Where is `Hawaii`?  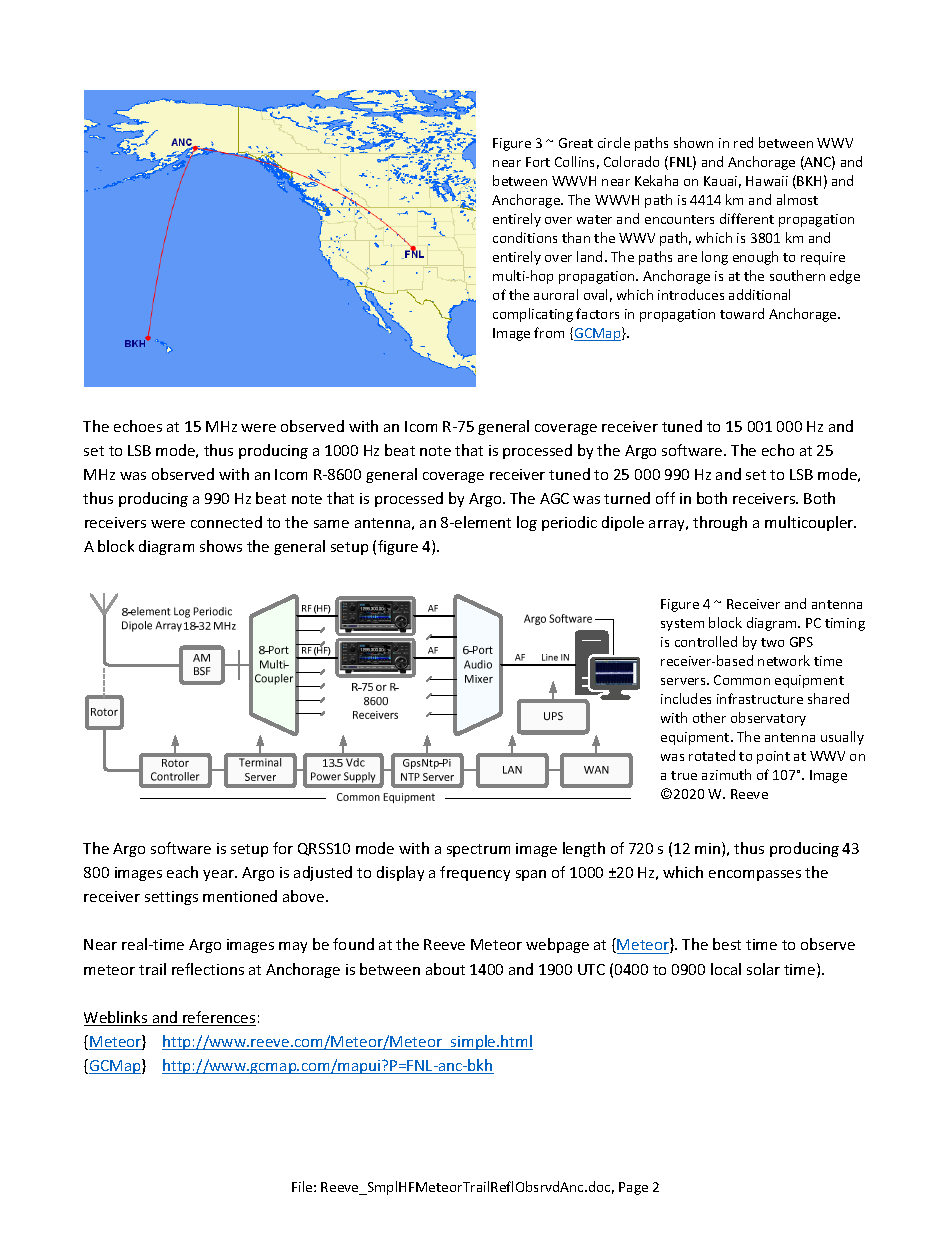 Hawaii is located at coordinates (767, 181).
